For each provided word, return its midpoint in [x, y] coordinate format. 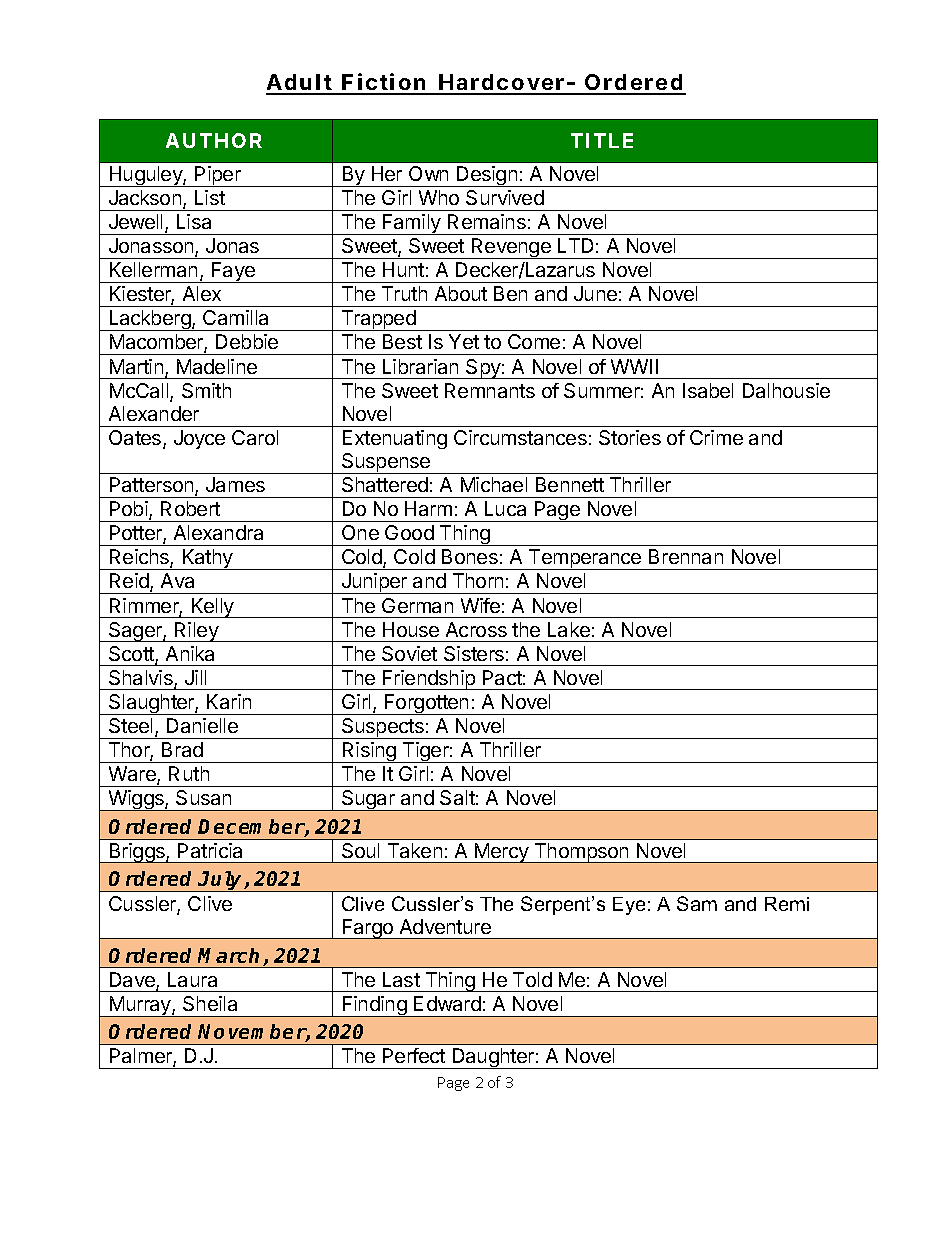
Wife [480, 605]
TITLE [602, 140]
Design [487, 176]
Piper [218, 176]
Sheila [210, 1003]
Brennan [686, 556]
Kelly [212, 608]
